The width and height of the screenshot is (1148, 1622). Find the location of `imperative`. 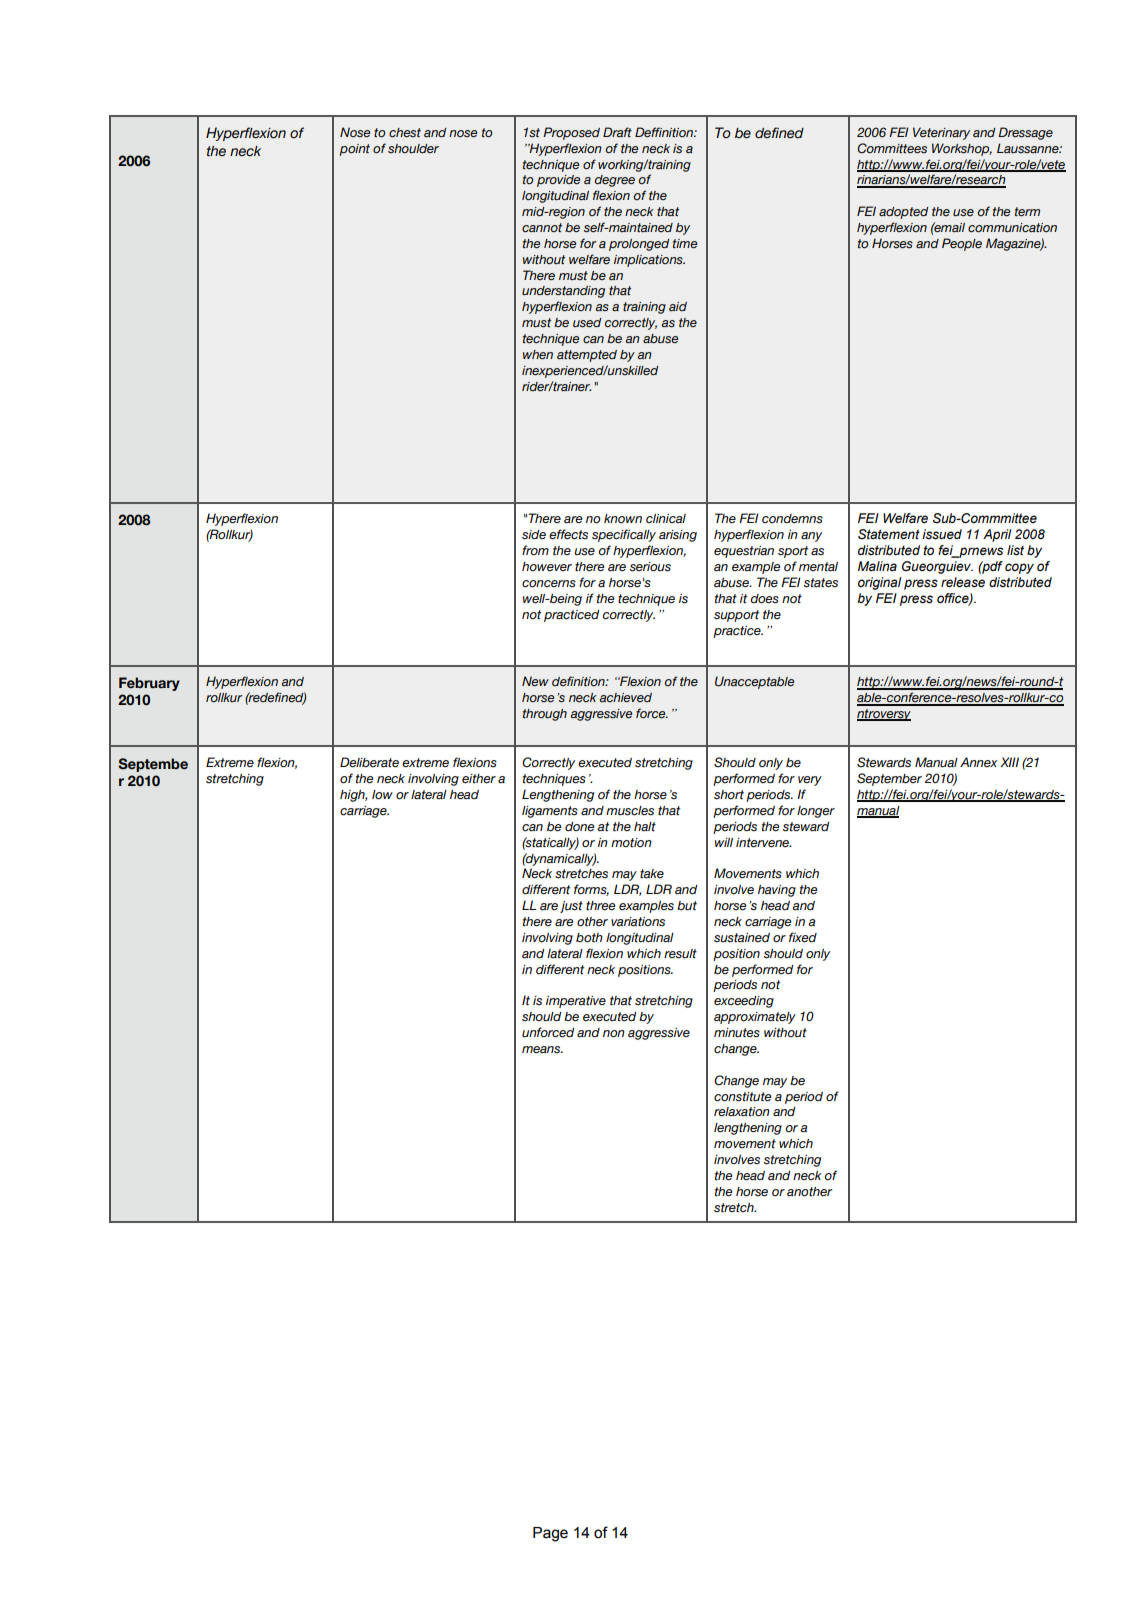

imperative is located at coordinates (576, 1002).
